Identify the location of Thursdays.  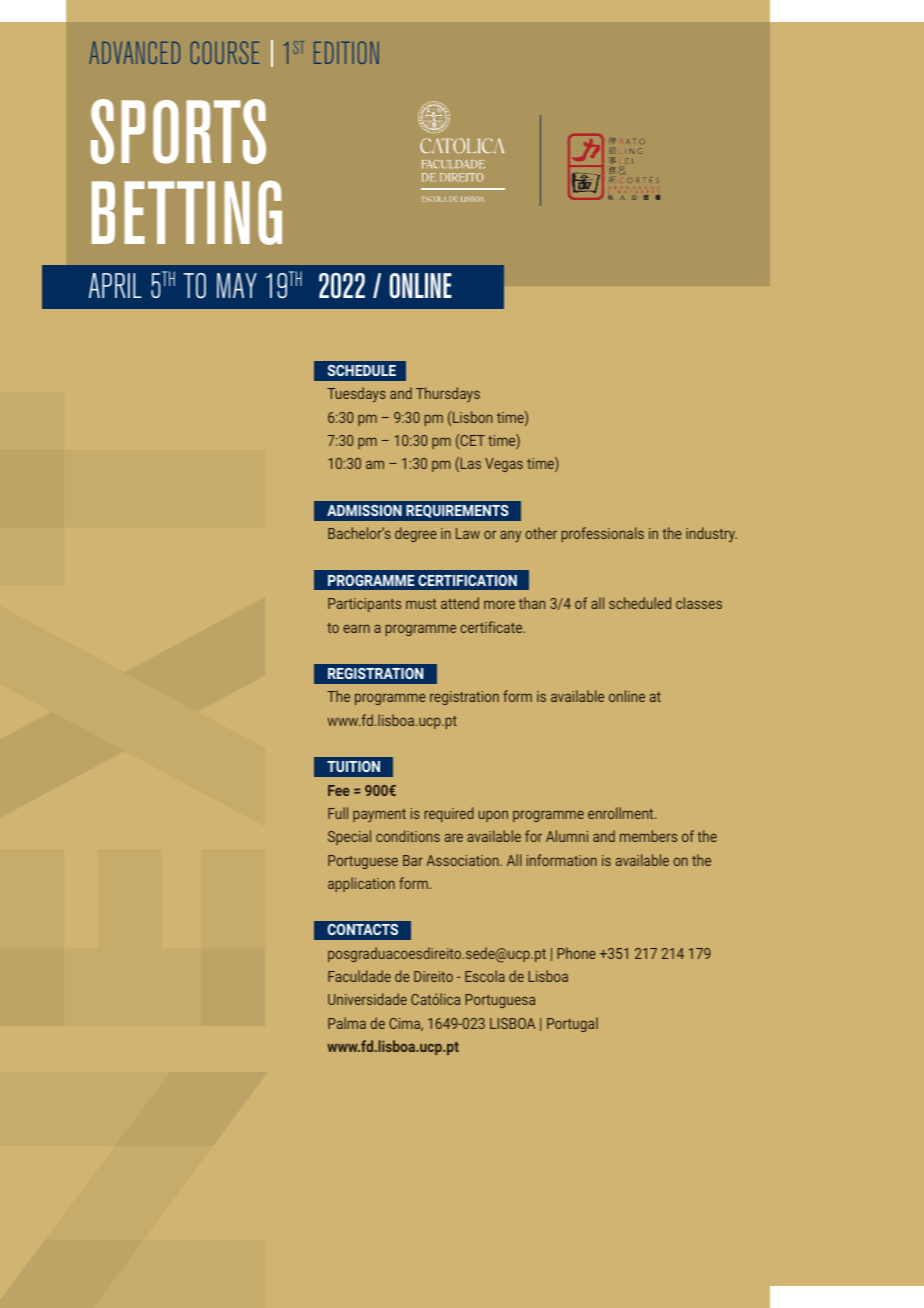
(448, 394).
